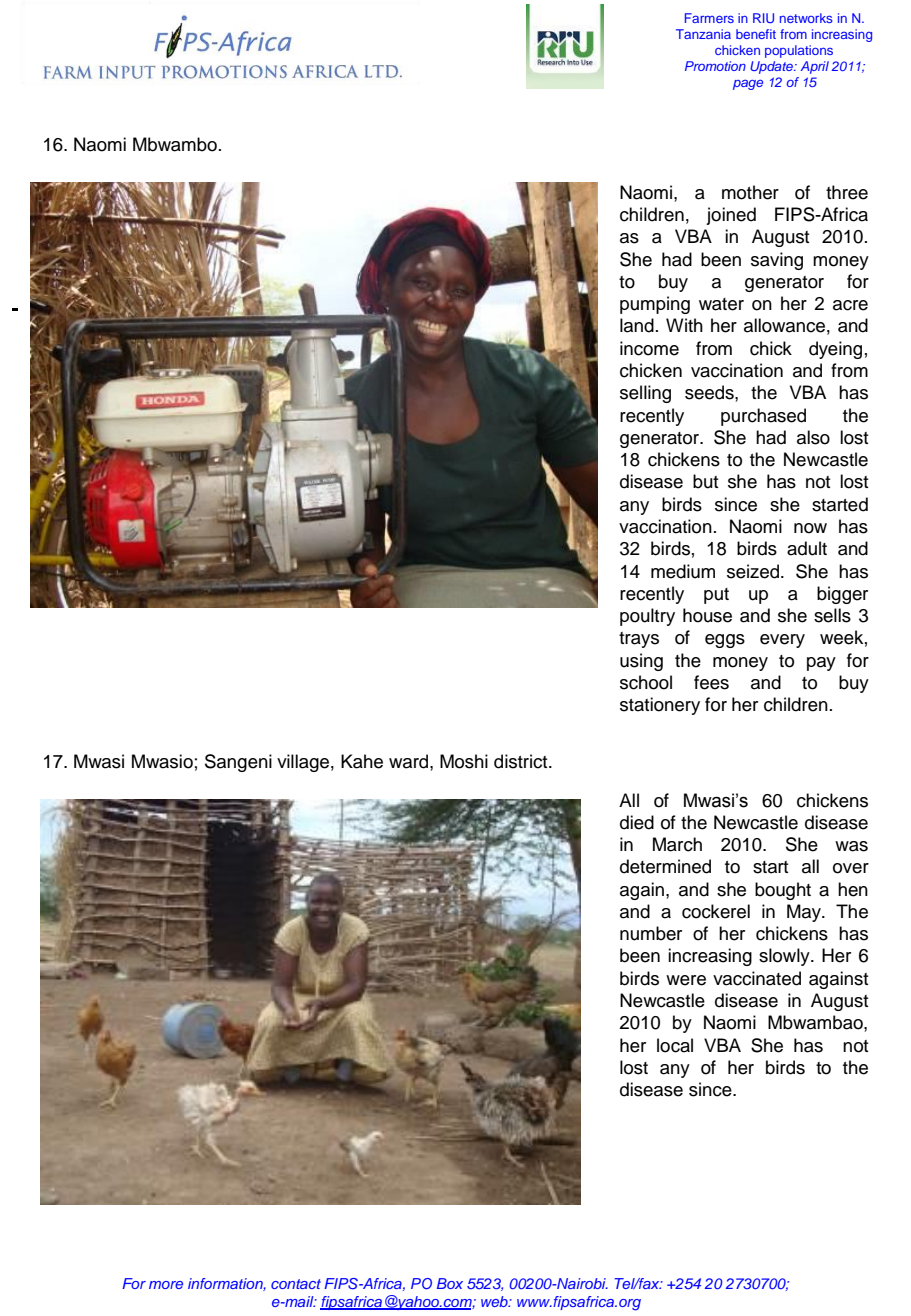  Describe the element at coordinates (783, 891) in the document. I see `bought` at that location.
